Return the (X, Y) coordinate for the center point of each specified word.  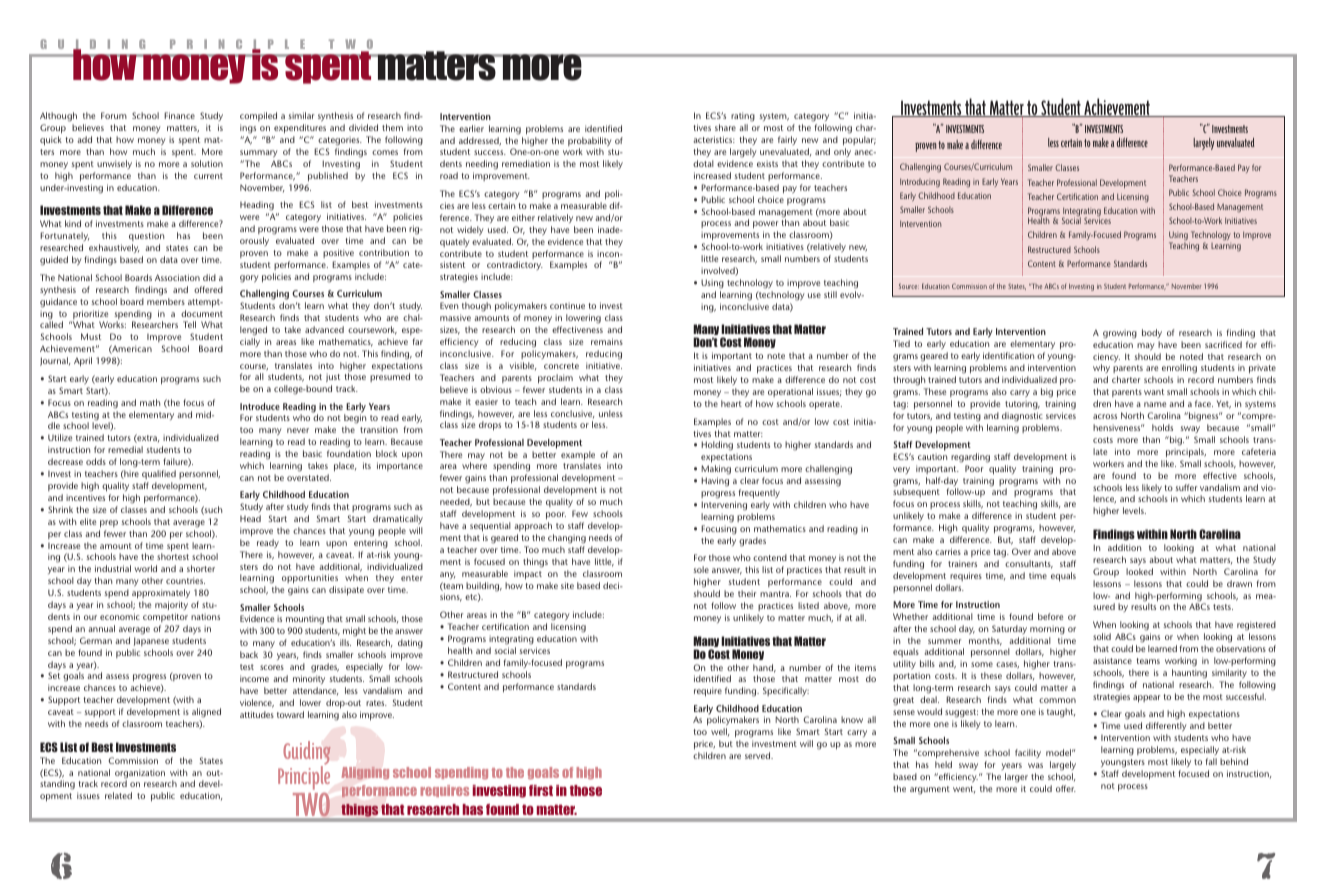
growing (1120, 334)
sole (701, 569)
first (541, 790)
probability (590, 143)
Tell (189, 324)
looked (1139, 571)
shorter (201, 568)
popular (859, 141)
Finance (179, 115)
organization (140, 775)
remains (607, 341)
